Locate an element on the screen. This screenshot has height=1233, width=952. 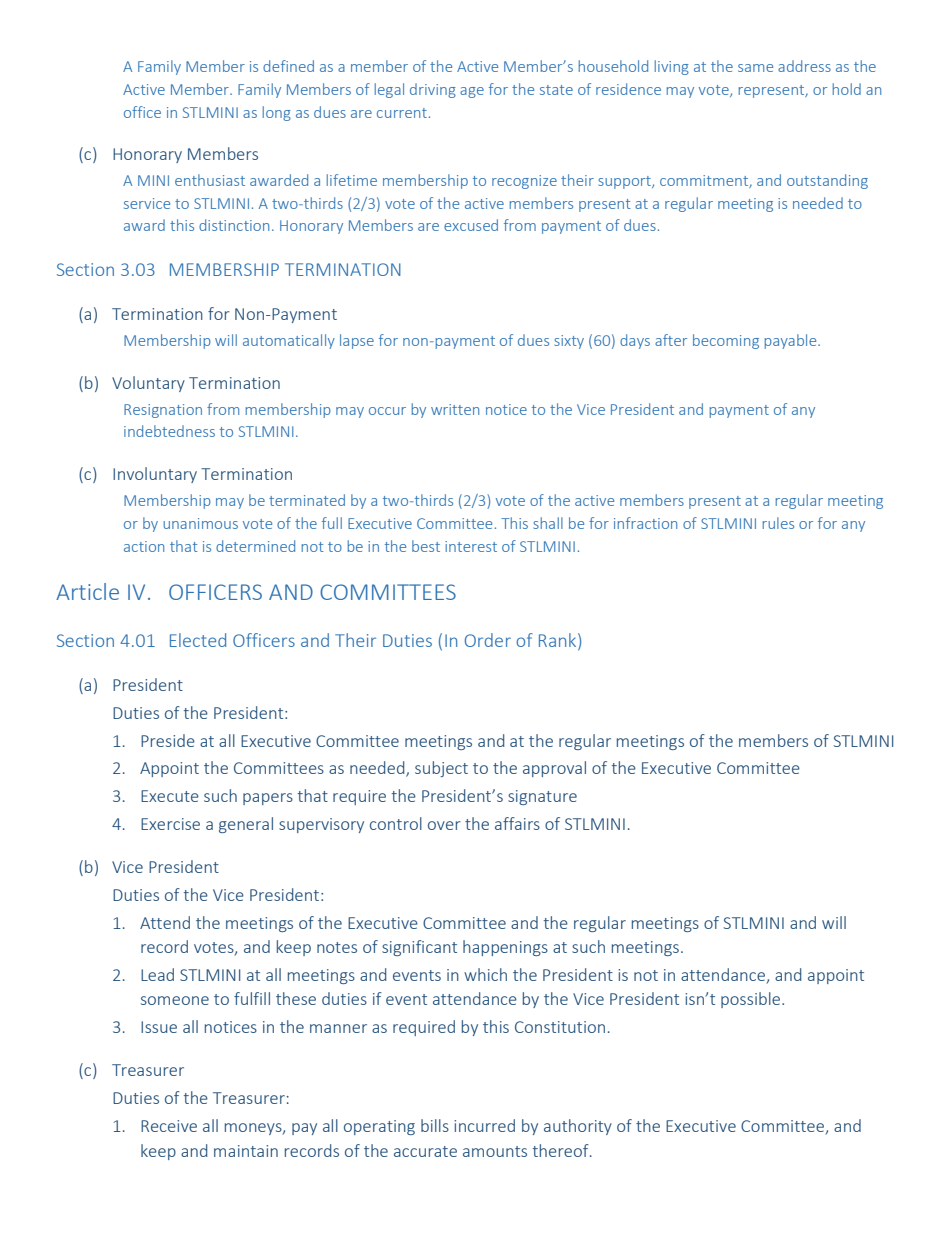
long is located at coordinates (277, 113).
